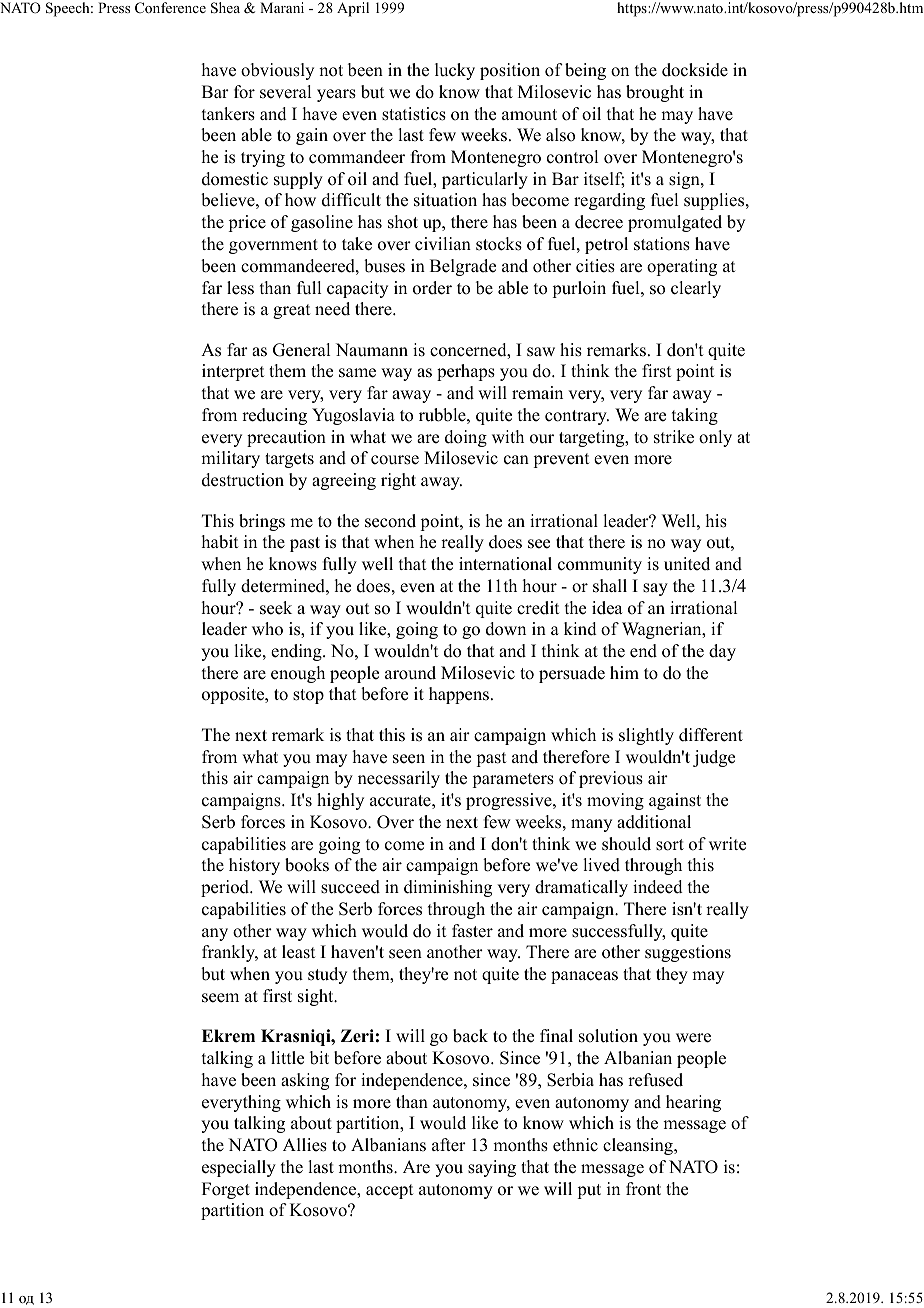  Describe the element at coordinates (239, 1168) in the document. I see `especially` at that location.
